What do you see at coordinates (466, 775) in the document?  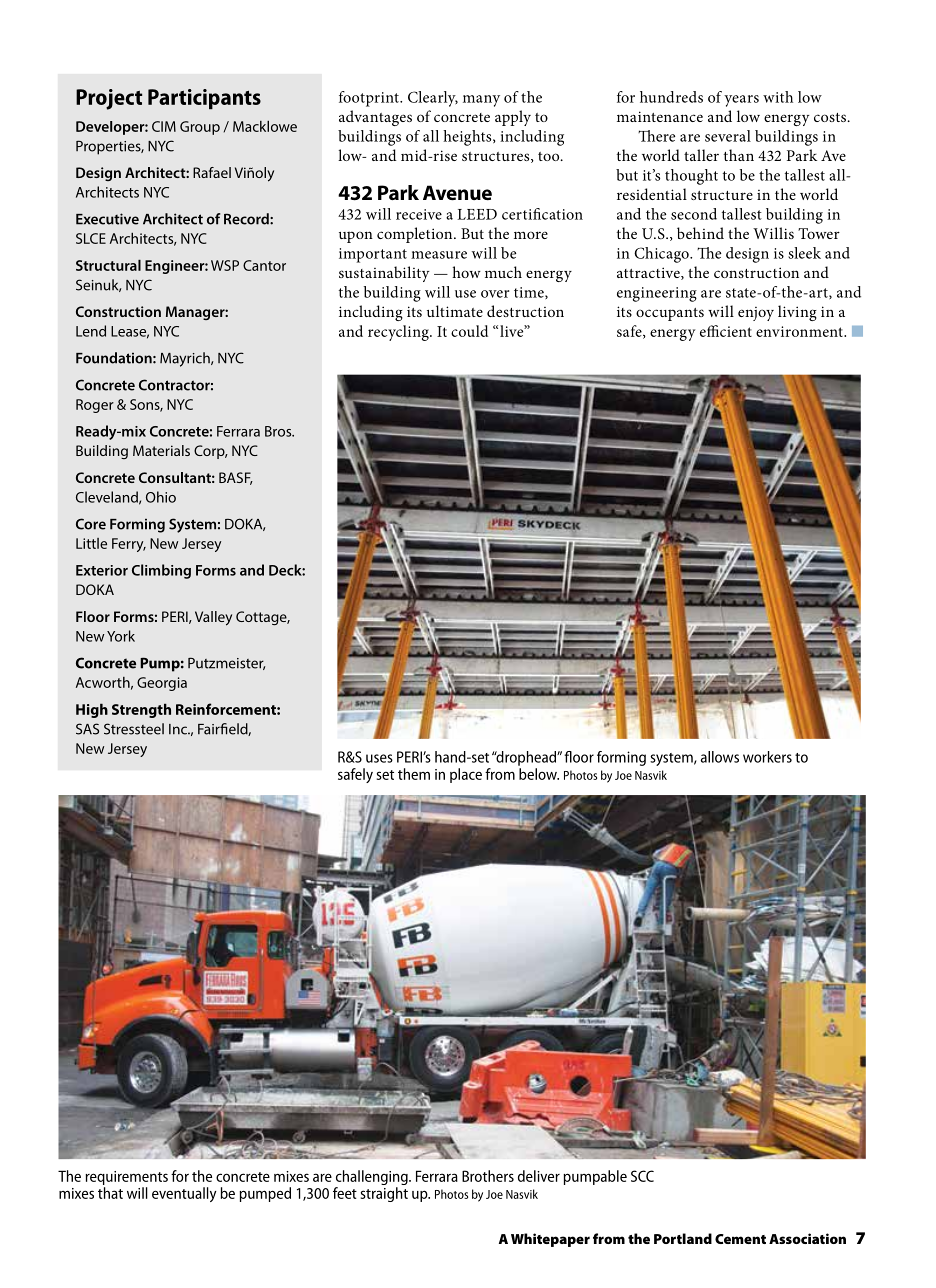 I see `place` at bounding box center [466, 775].
